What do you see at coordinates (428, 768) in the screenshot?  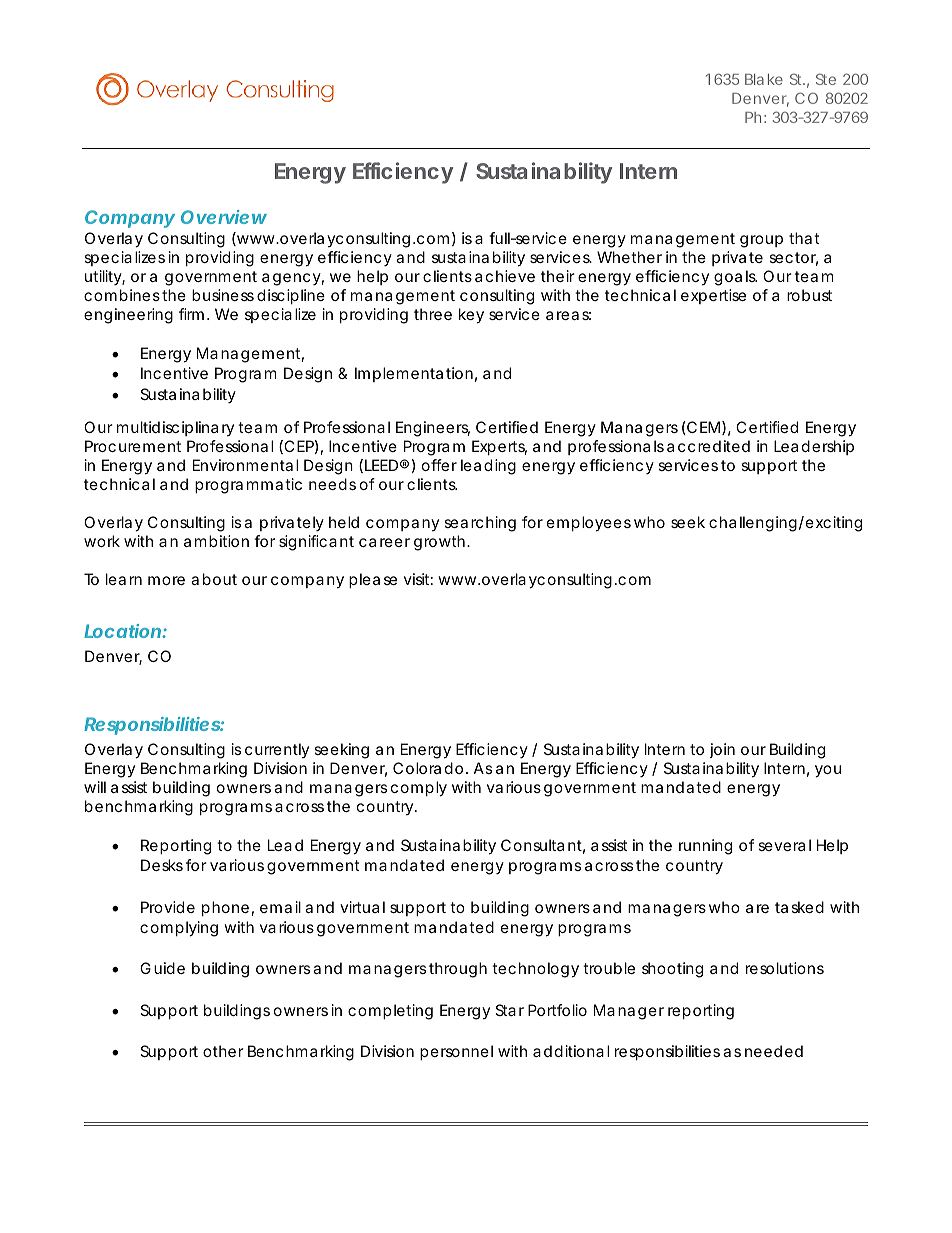 I see `Colorado` at bounding box center [428, 768].
